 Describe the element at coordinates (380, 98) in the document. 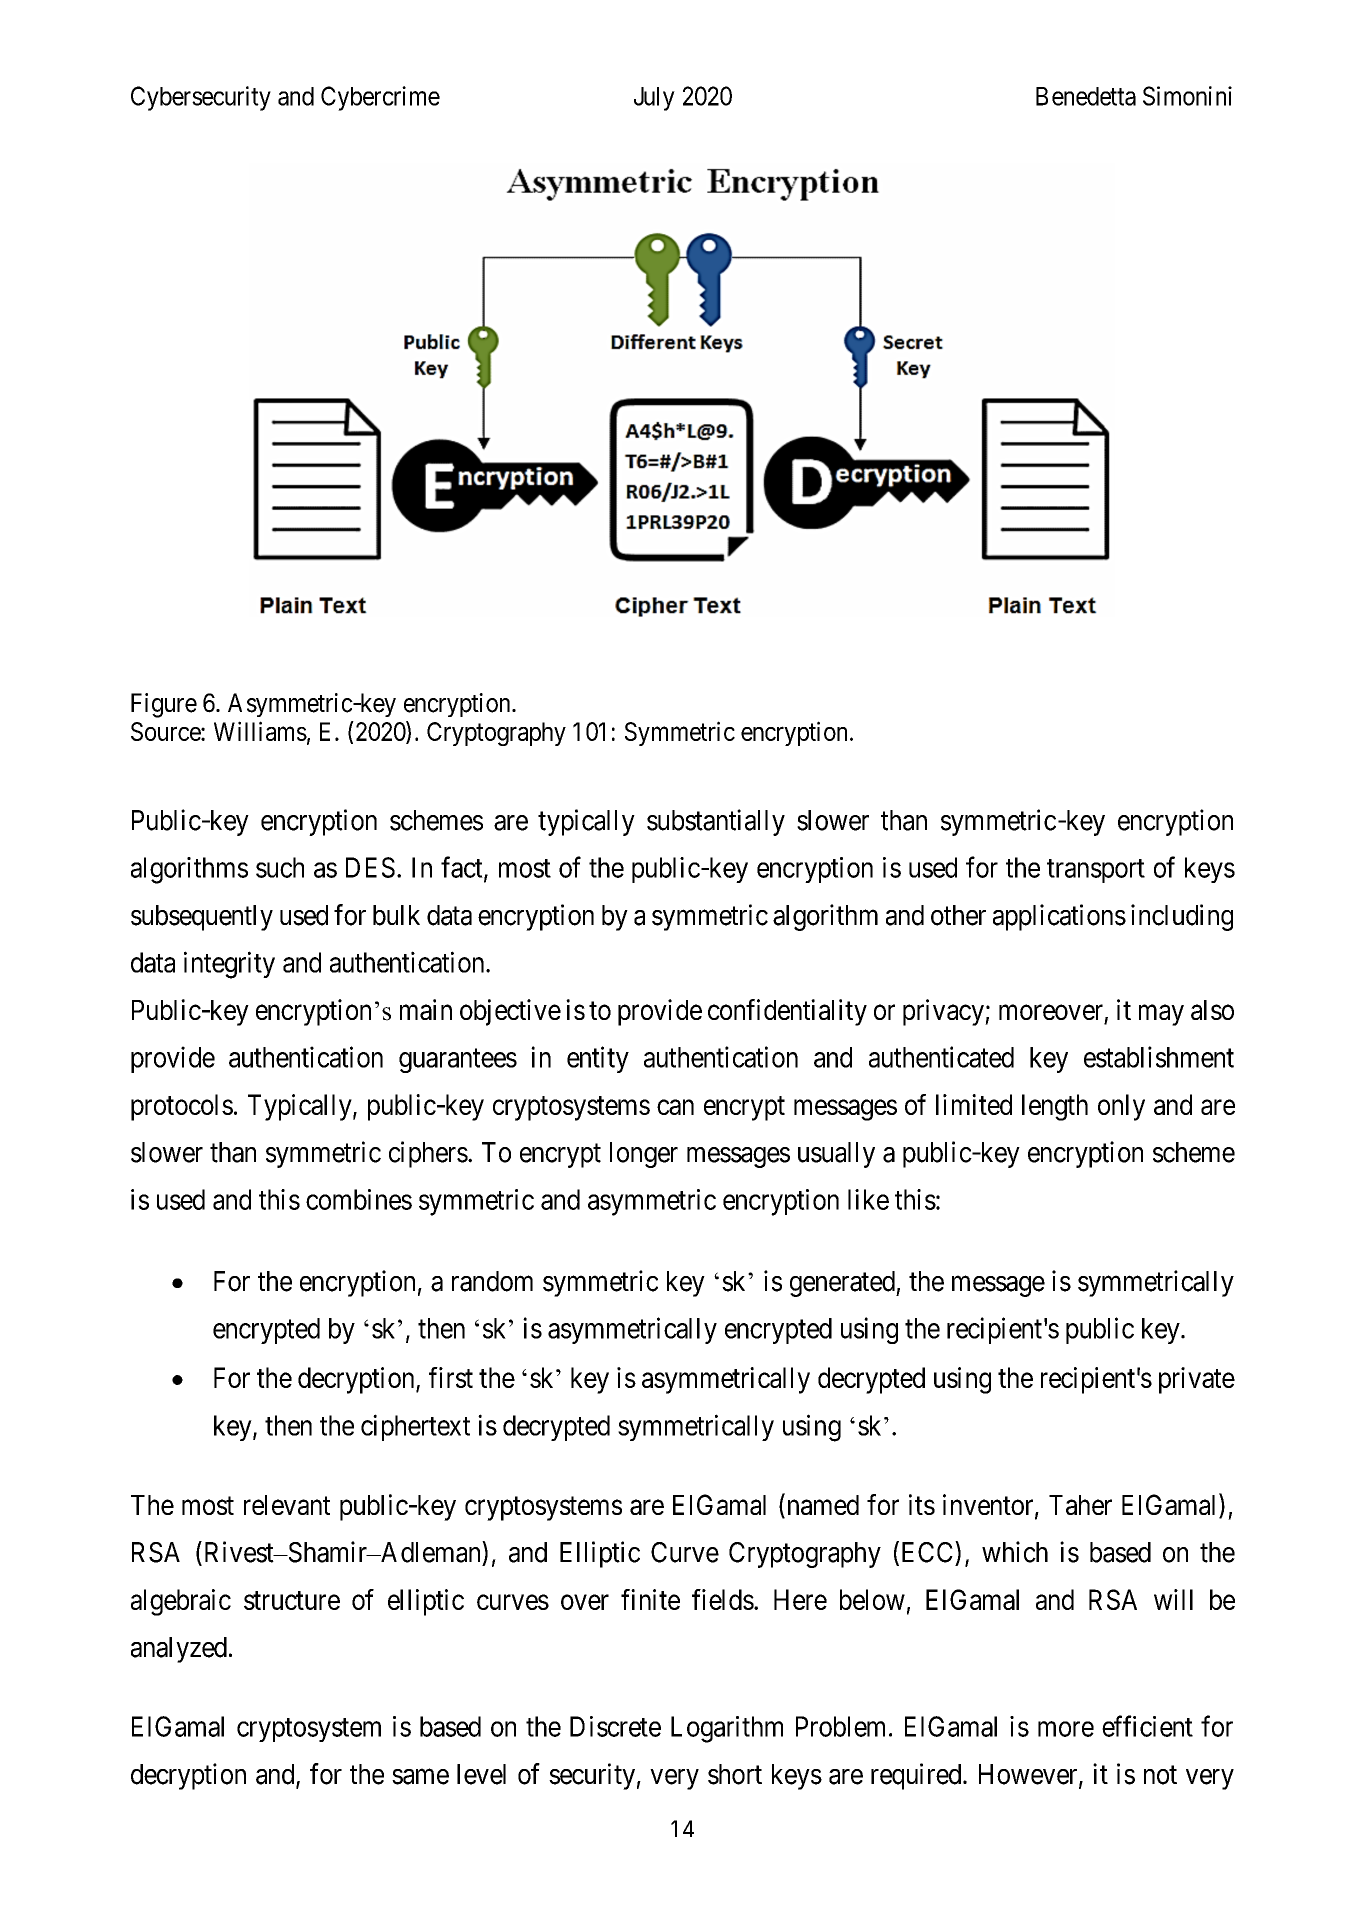

I see `Cybercrime` at that location.
